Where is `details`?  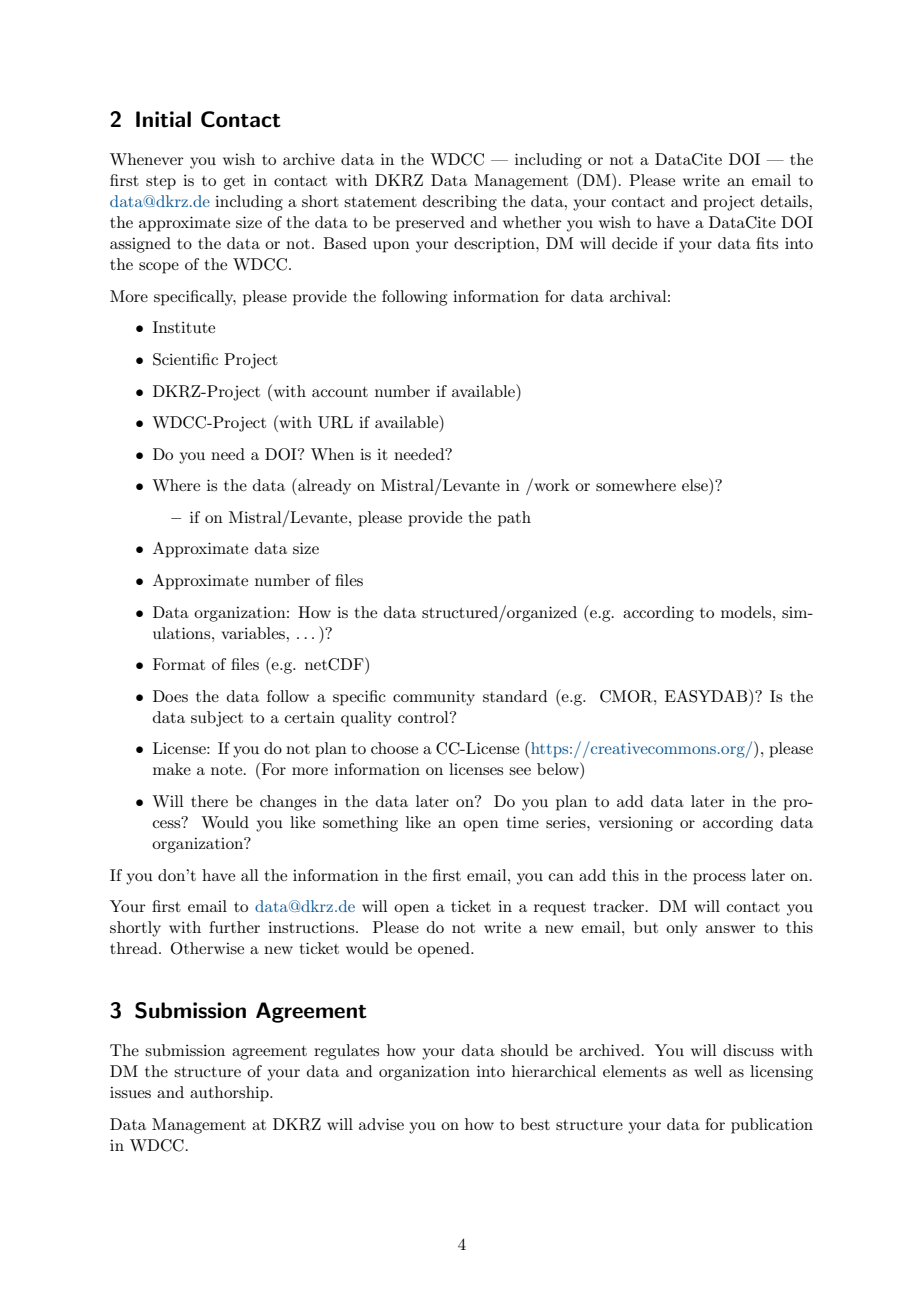 details is located at coordinates (785, 201).
